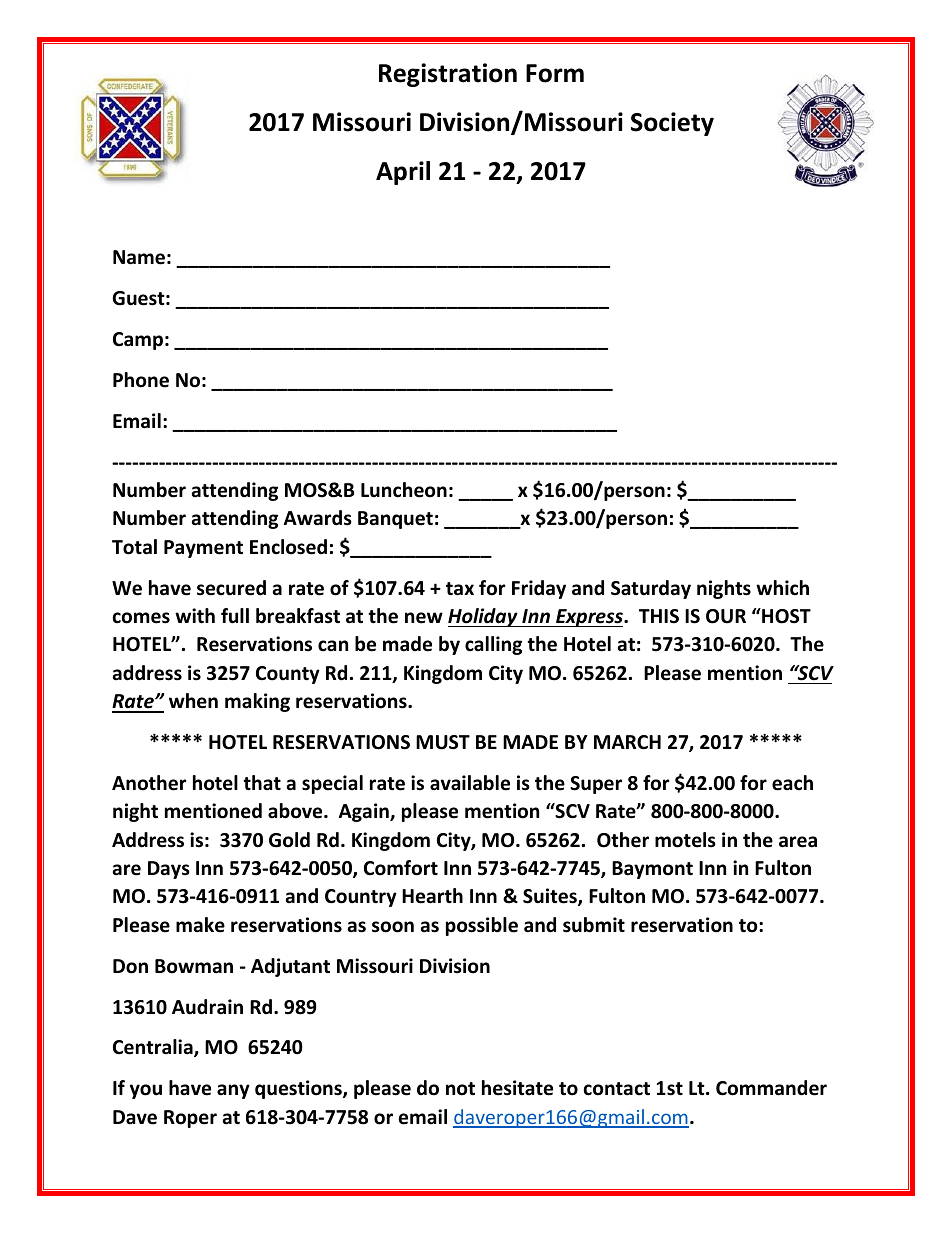 Image resolution: width=952 pixels, height=1233 pixels. What do you see at coordinates (448, 75) in the screenshot?
I see `Registration` at bounding box center [448, 75].
